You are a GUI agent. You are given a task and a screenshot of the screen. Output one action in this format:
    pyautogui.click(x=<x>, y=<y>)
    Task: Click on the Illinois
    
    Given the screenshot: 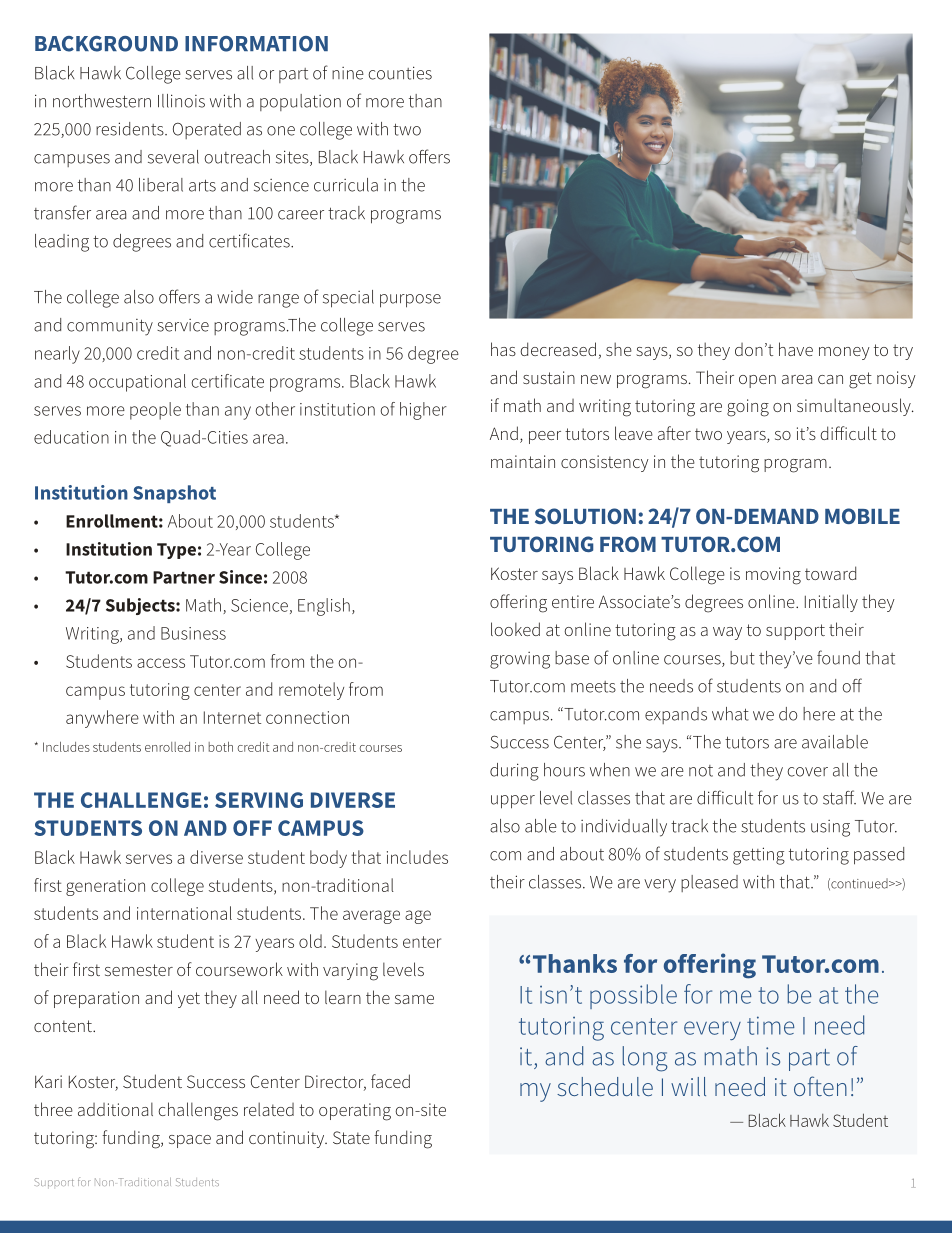 What is the action you would take?
    pyautogui.click(x=181, y=101)
